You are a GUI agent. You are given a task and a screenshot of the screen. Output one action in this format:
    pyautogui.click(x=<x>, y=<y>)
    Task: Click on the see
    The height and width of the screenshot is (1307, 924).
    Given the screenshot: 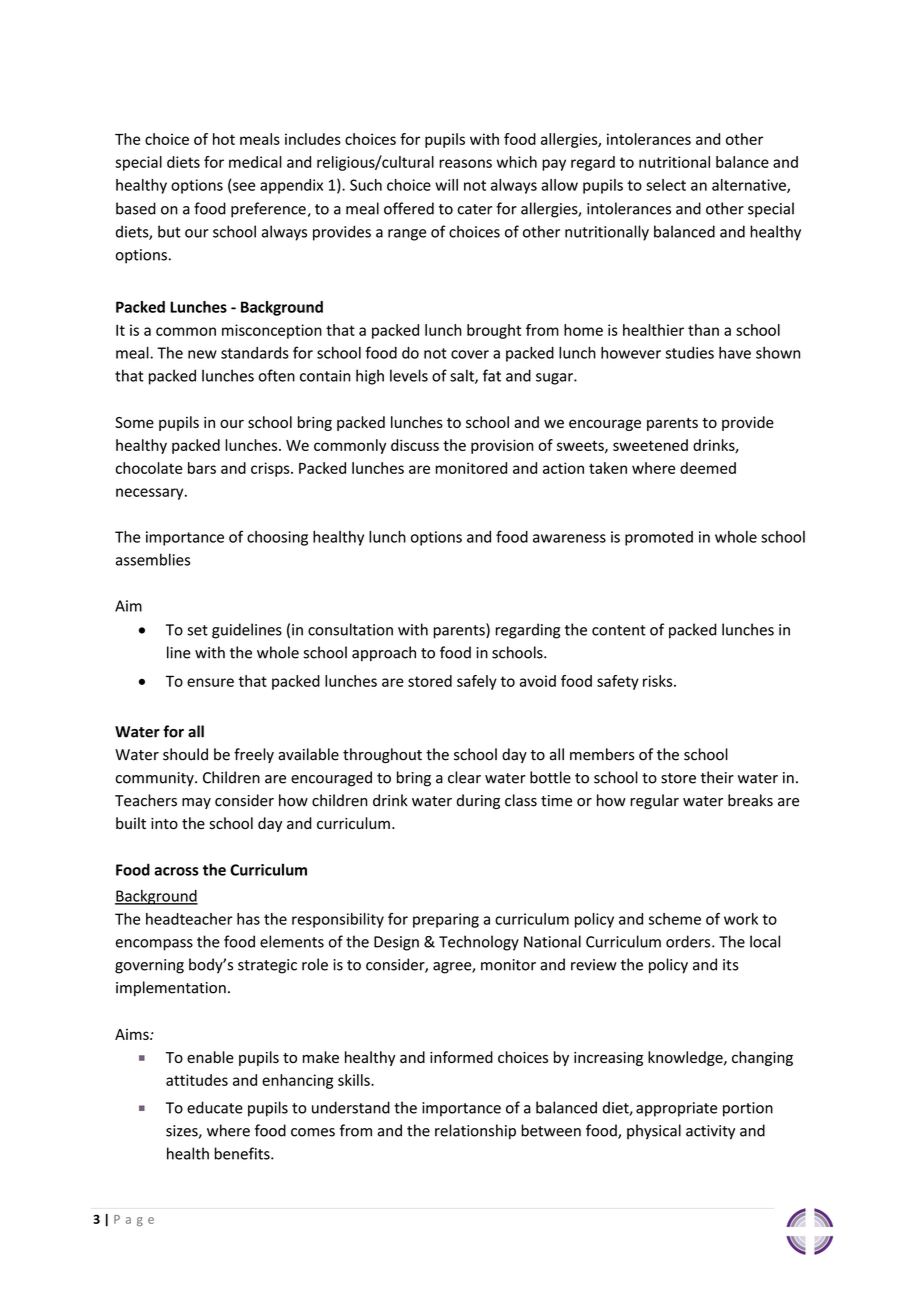 What is the action you would take?
    pyautogui.click(x=244, y=186)
